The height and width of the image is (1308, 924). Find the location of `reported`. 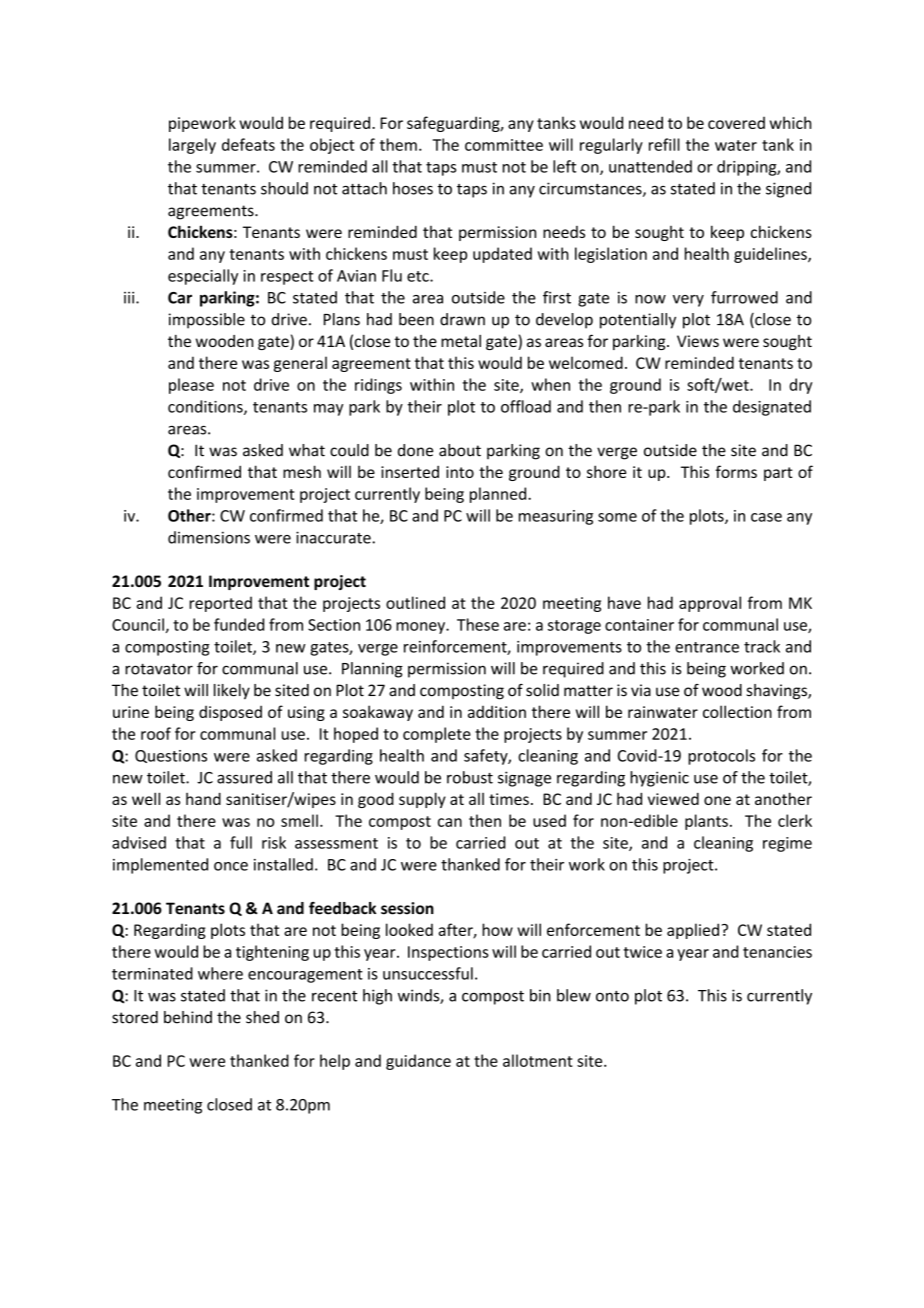

reported is located at coordinates (220, 604).
